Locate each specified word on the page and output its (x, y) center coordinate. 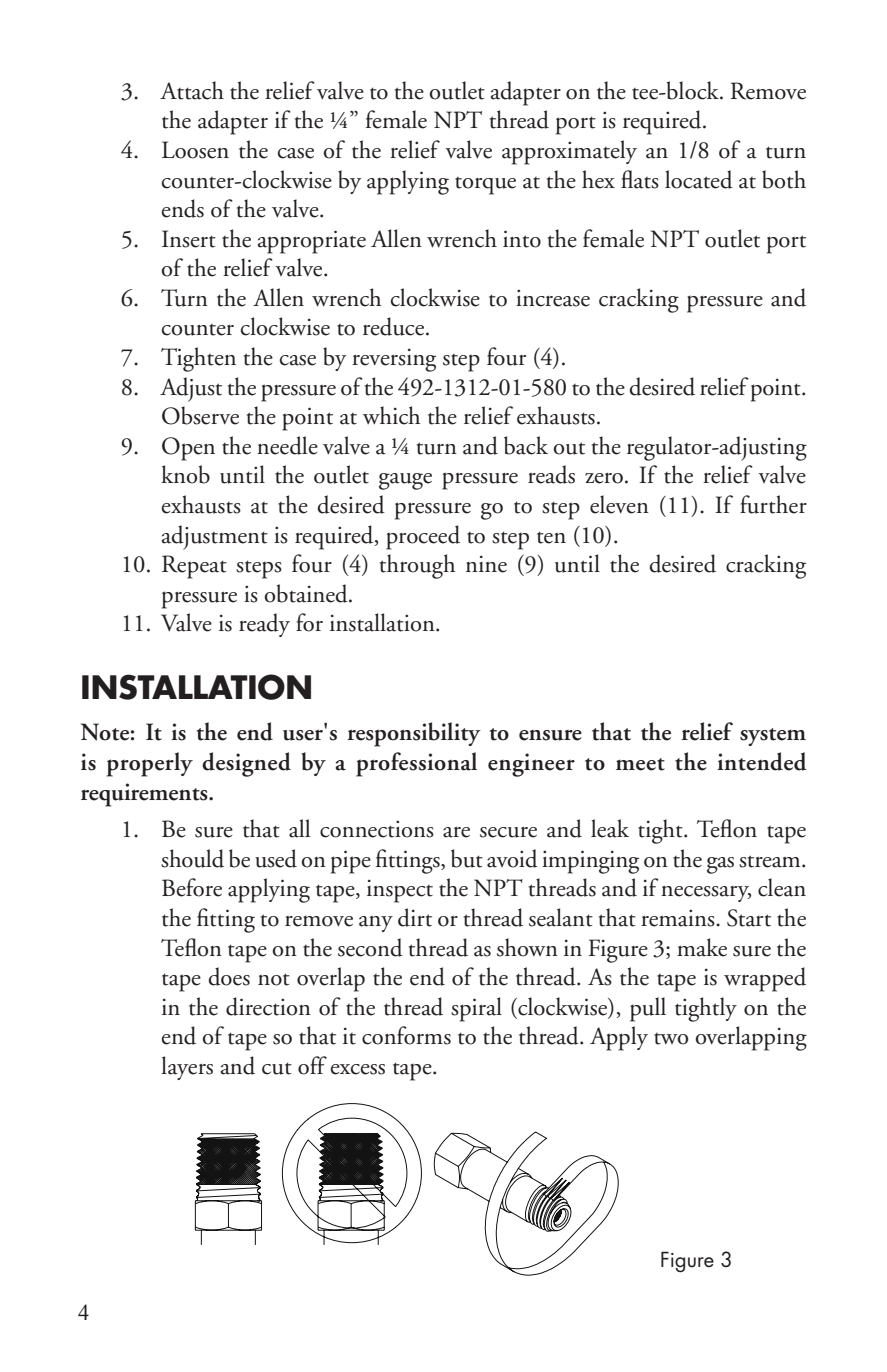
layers (187, 1068)
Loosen (195, 150)
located (699, 179)
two (671, 1039)
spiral (476, 1009)
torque (485, 186)
